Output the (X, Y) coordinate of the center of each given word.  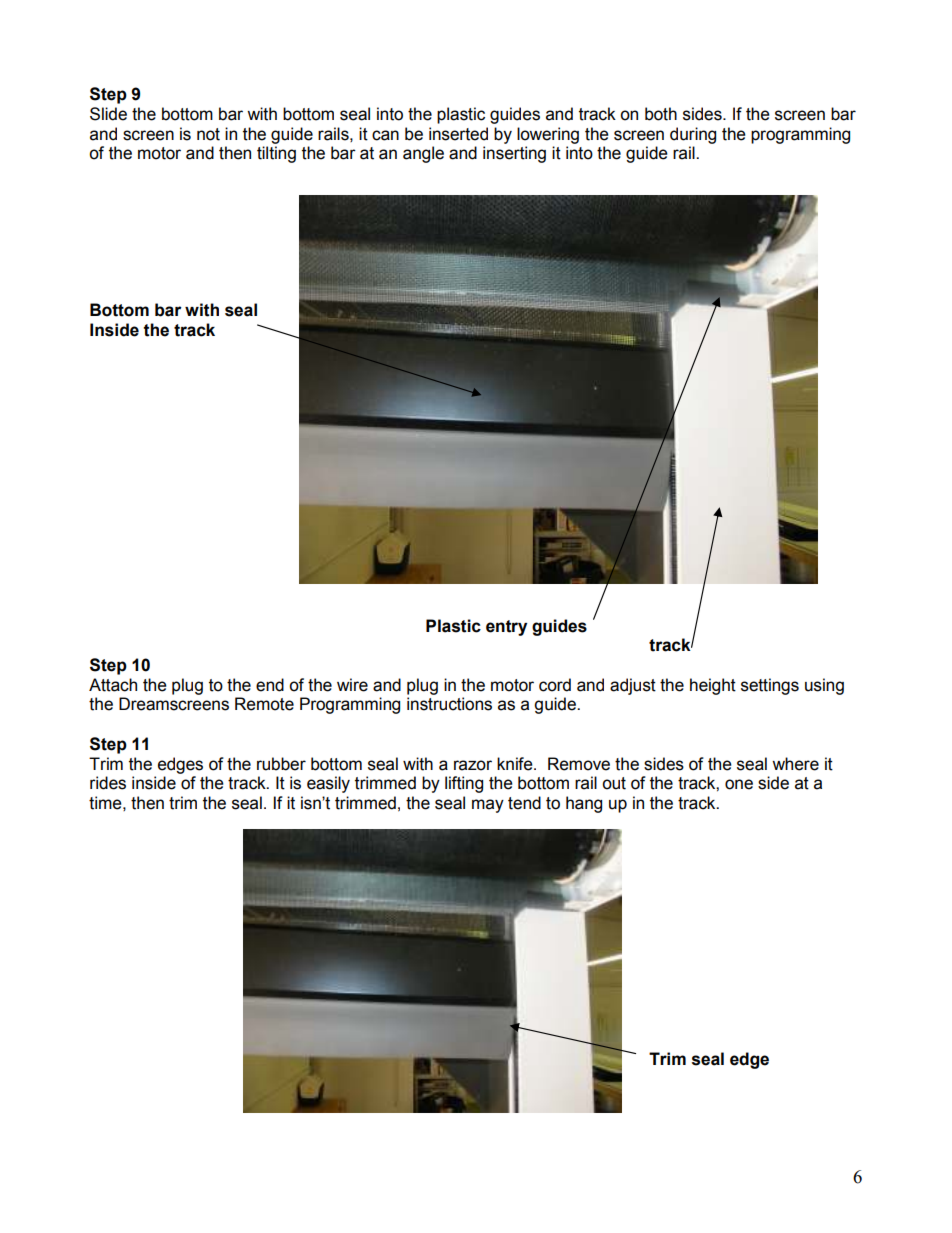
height (713, 686)
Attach (113, 685)
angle (423, 154)
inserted (458, 134)
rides (108, 783)
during (693, 135)
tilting (276, 154)
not (208, 134)
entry (506, 628)
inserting (514, 154)
